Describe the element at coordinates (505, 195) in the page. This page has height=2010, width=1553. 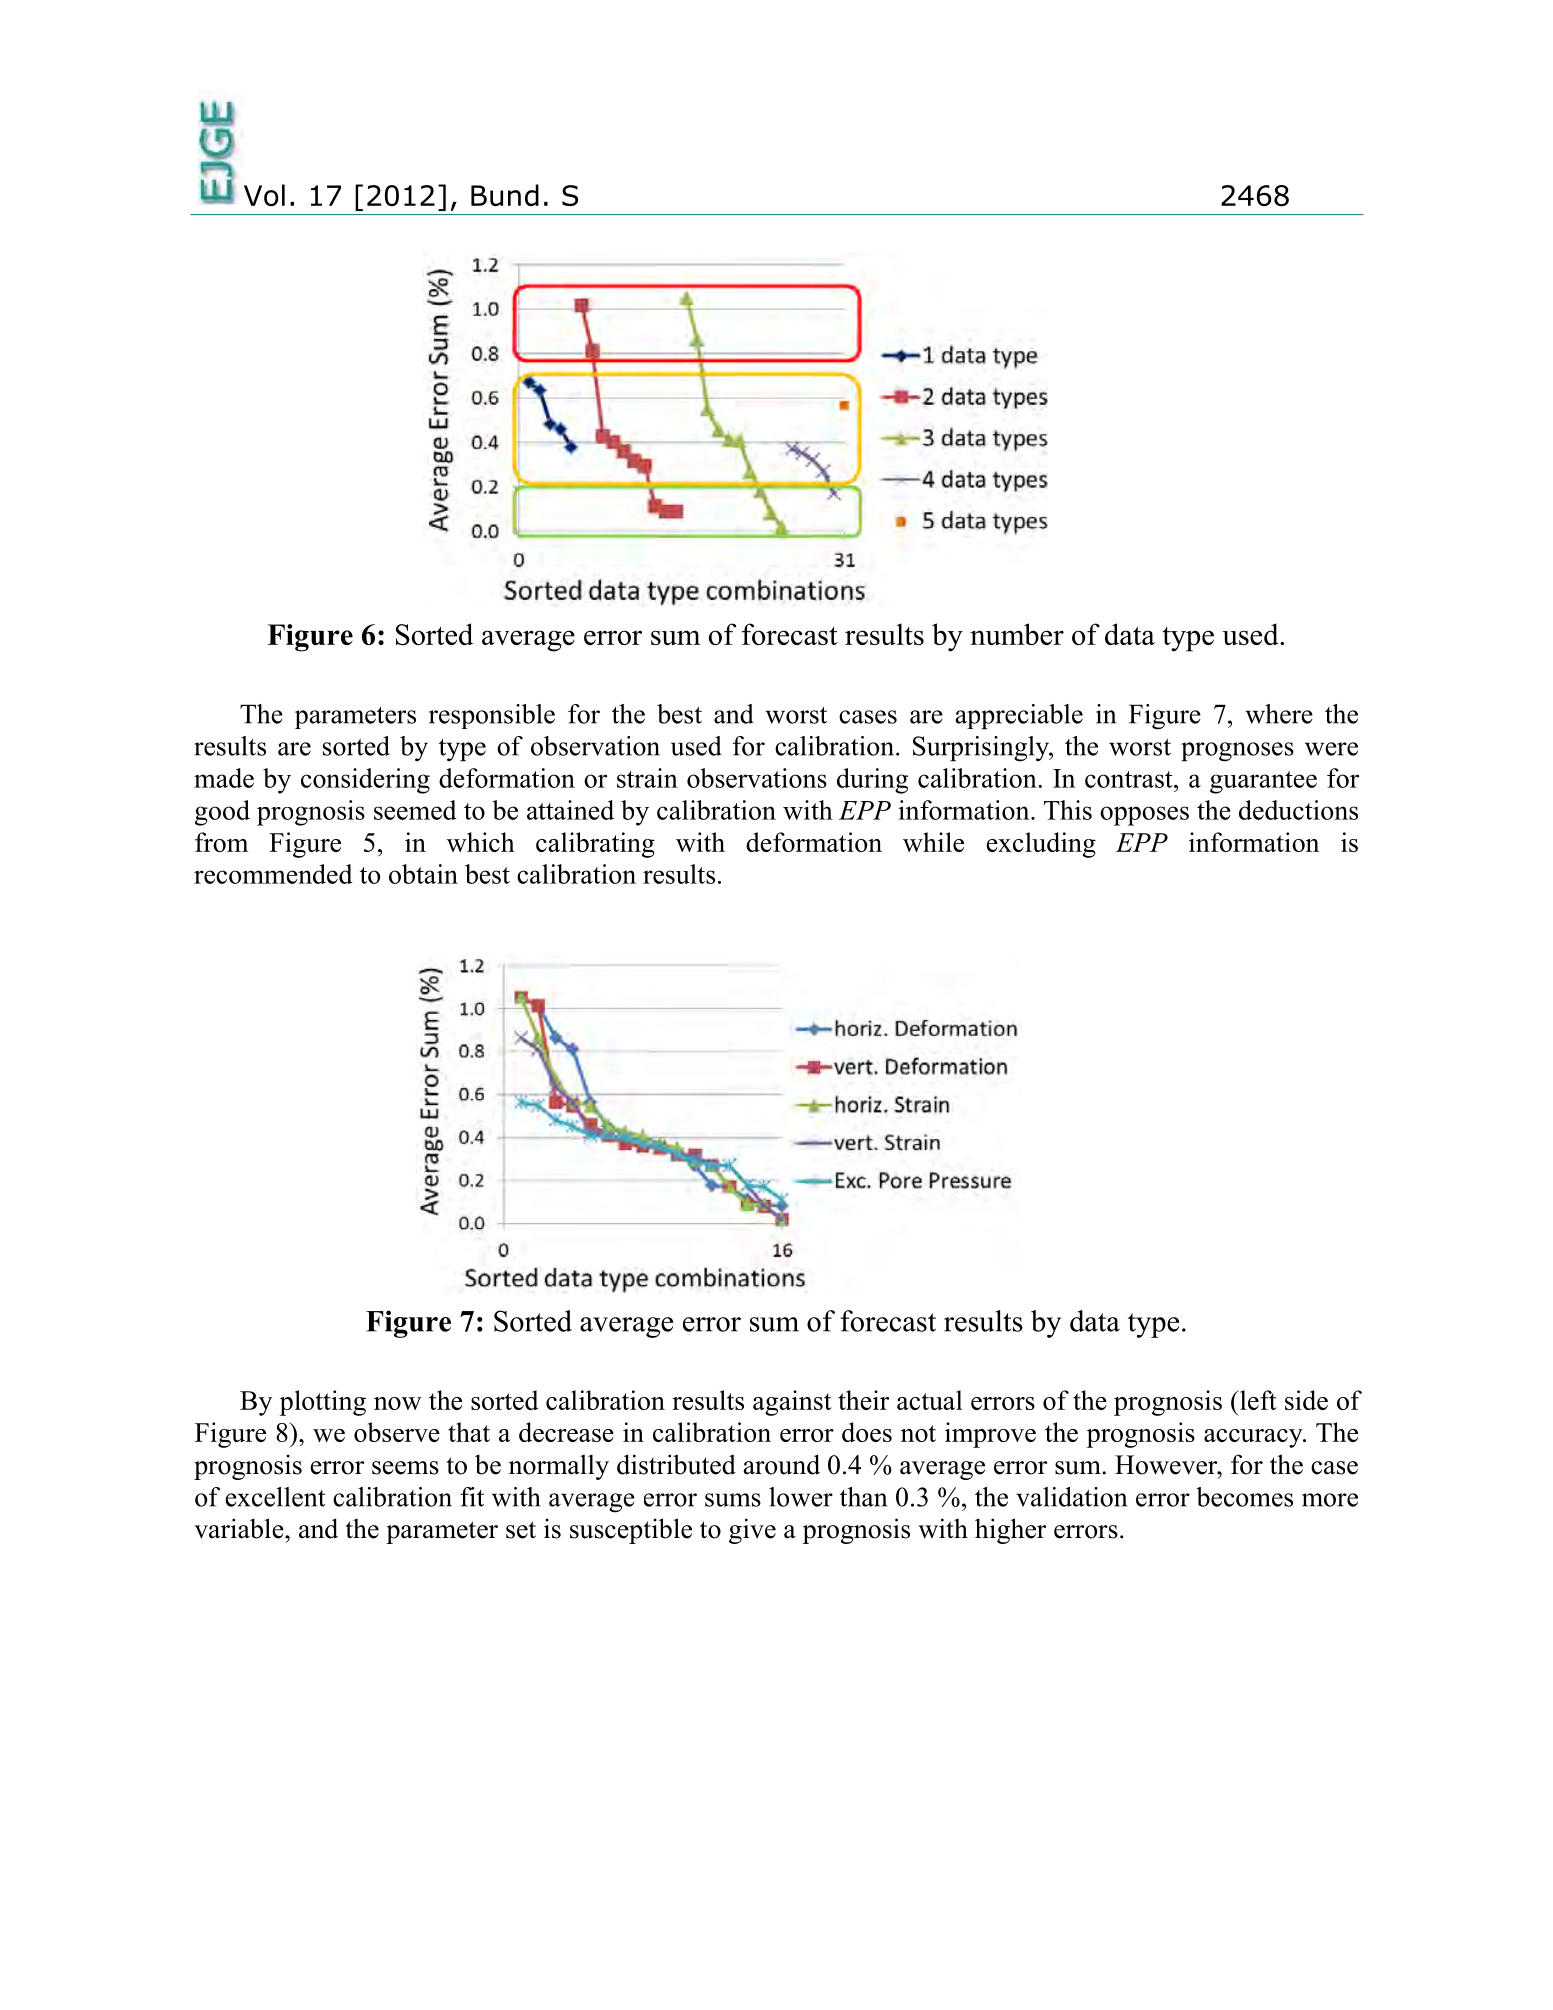
I see `Bund` at that location.
